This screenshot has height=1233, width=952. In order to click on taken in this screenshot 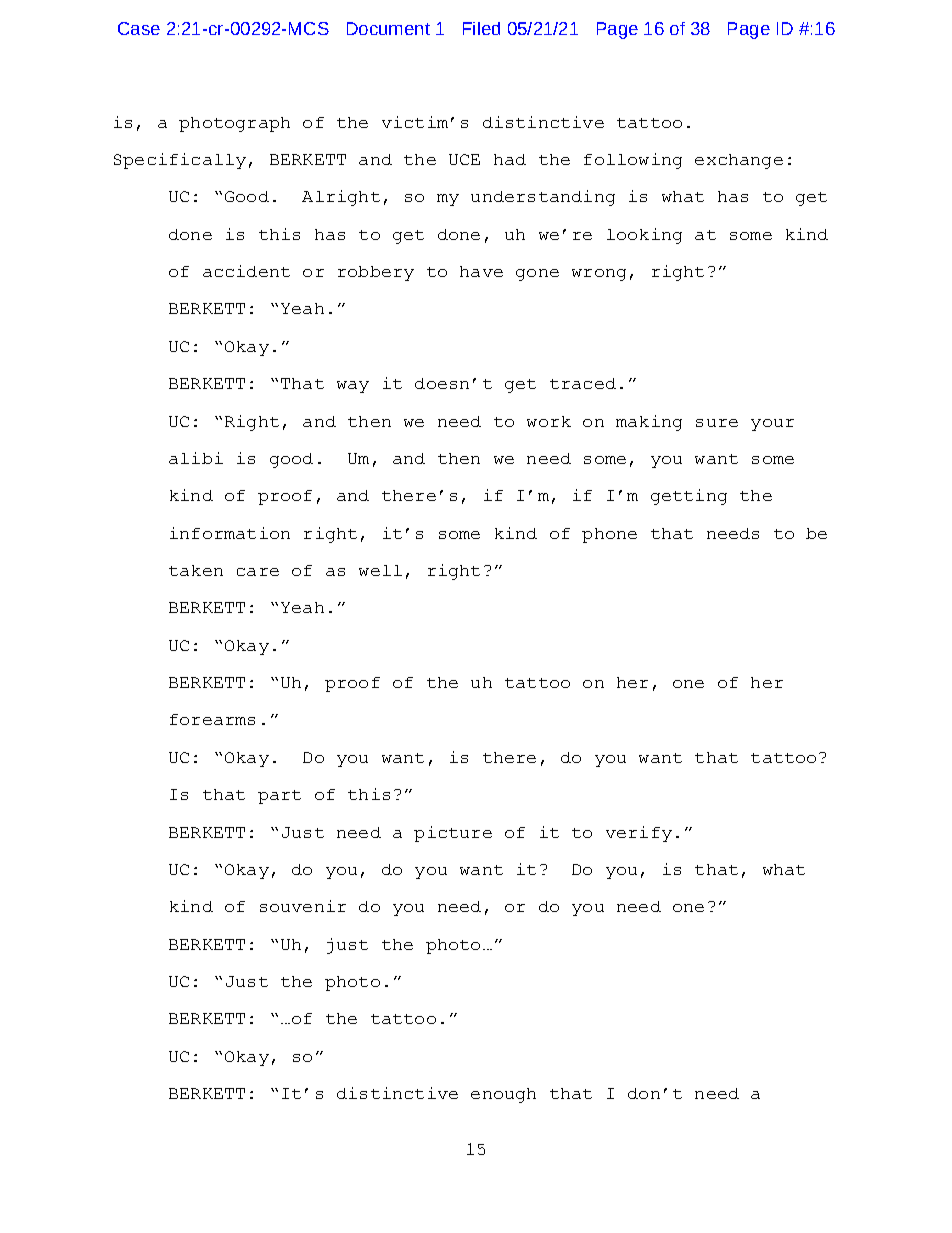, I will do `click(196, 570)`.
